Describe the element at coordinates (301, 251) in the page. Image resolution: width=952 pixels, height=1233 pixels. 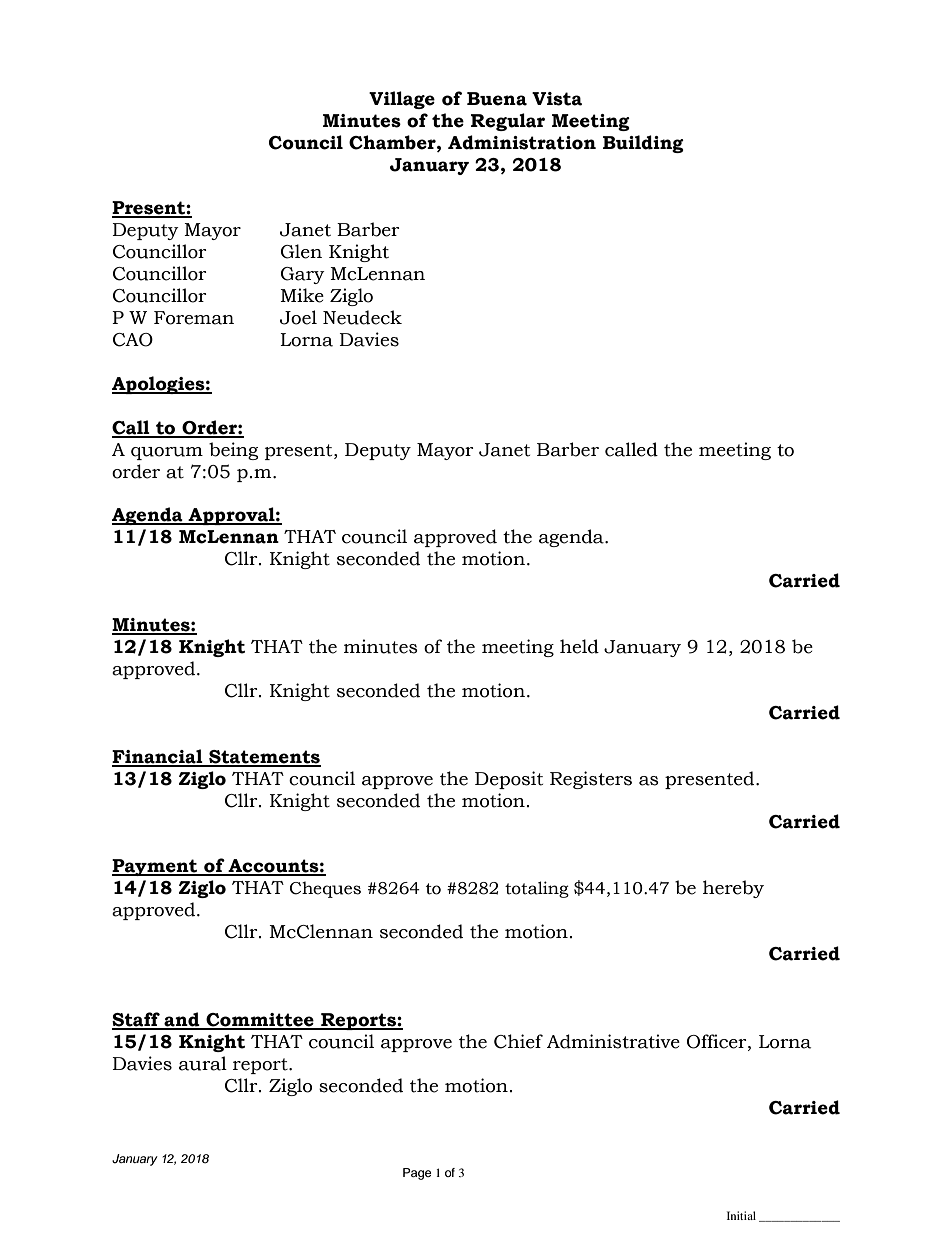
I see `Glen` at that location.
